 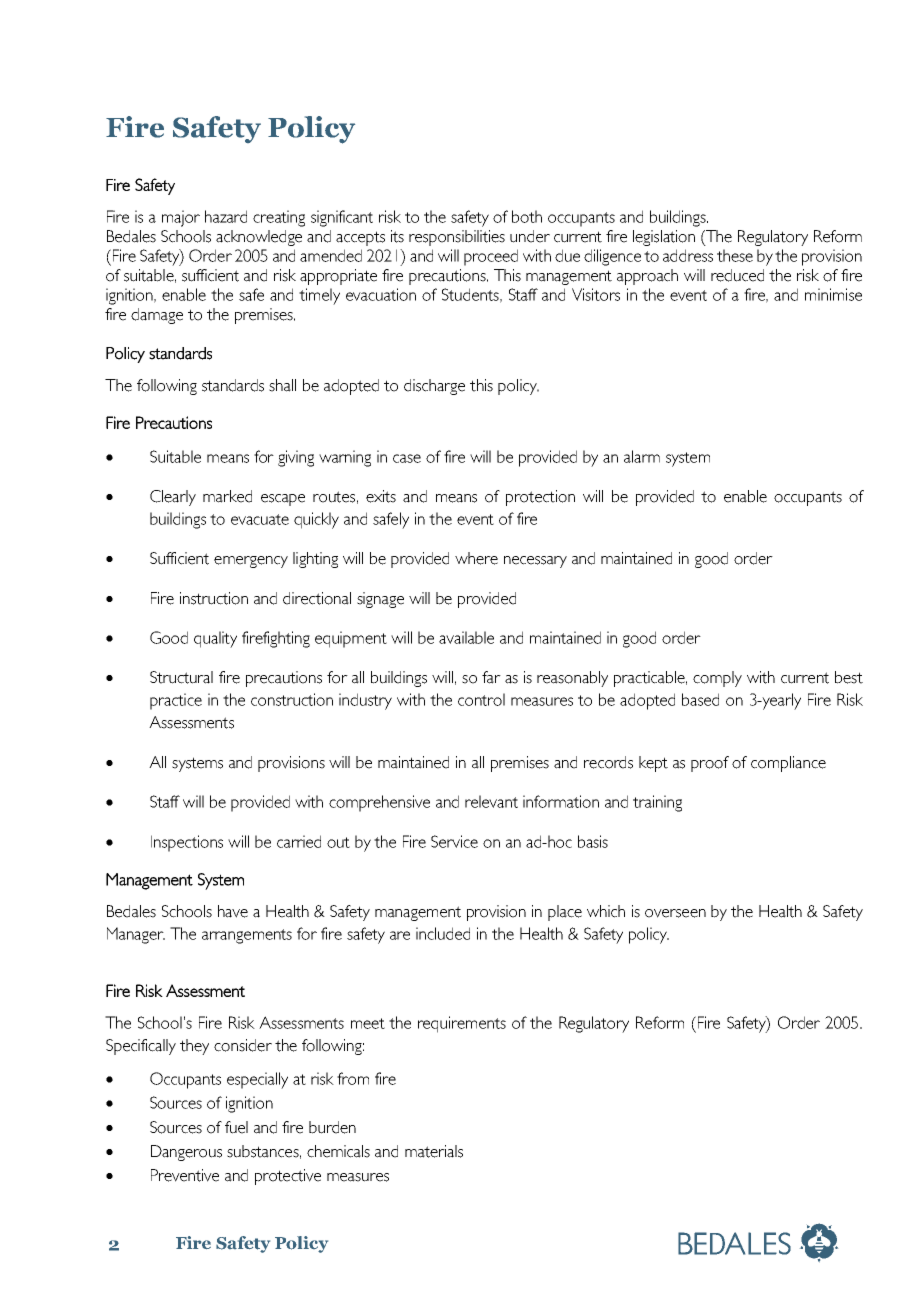 What do you see at coordinates (491, 257) in the screenshot?
I see `proceed` at bounding box center [491, 257].
